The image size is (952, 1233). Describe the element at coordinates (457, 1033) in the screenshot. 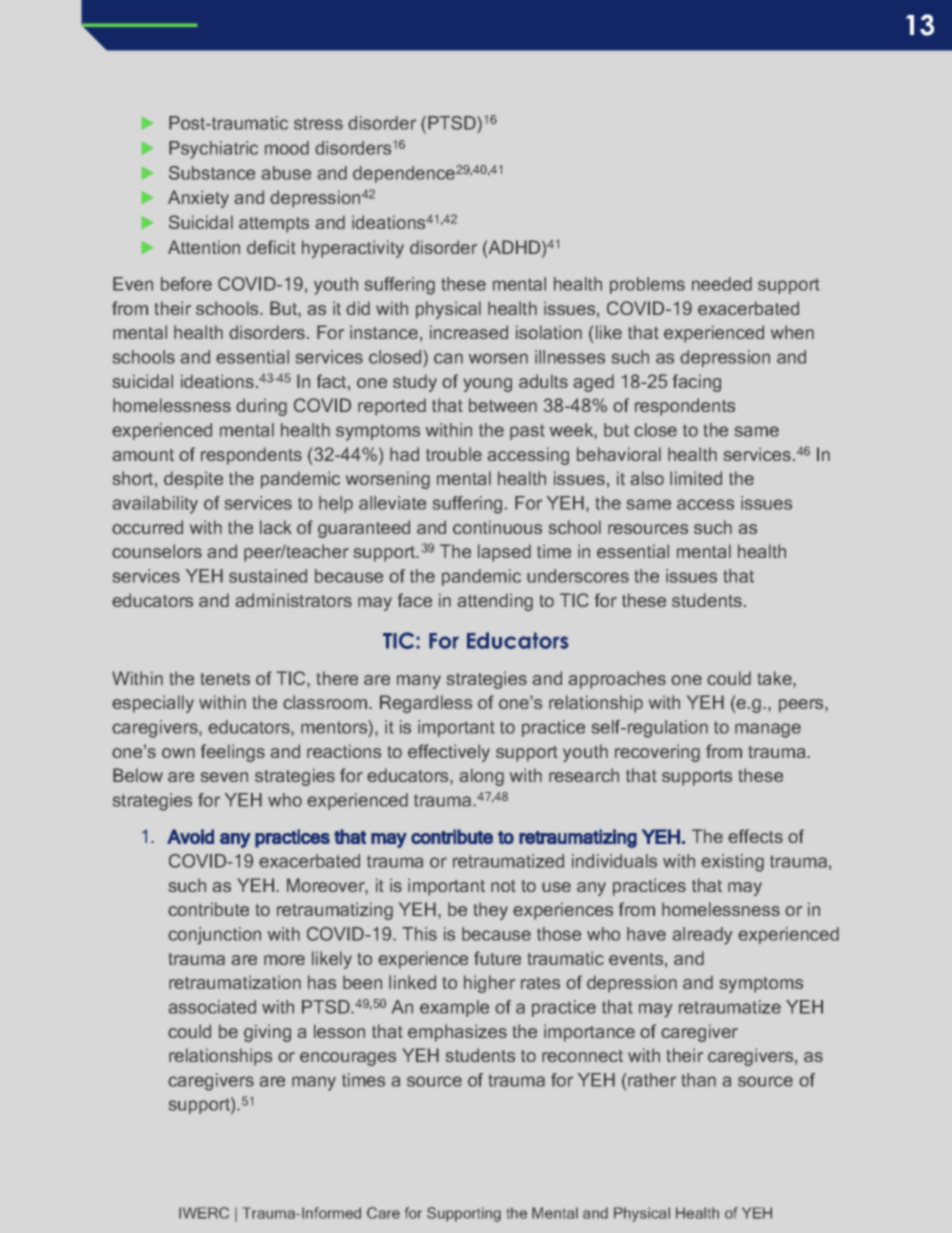

I see `emphasizes` at that location.
